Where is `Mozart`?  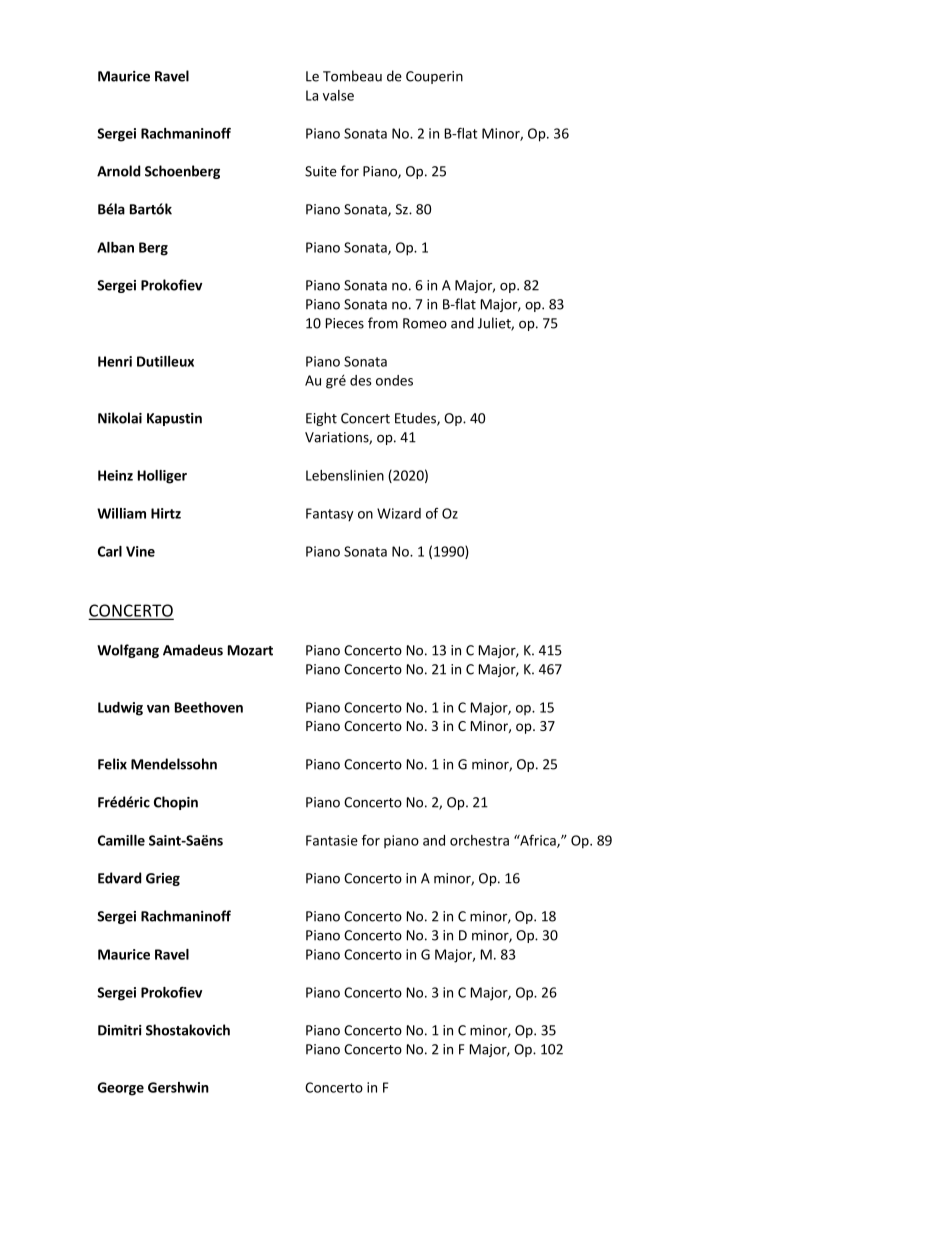 Mozart is located at coordinates (250, 650).
